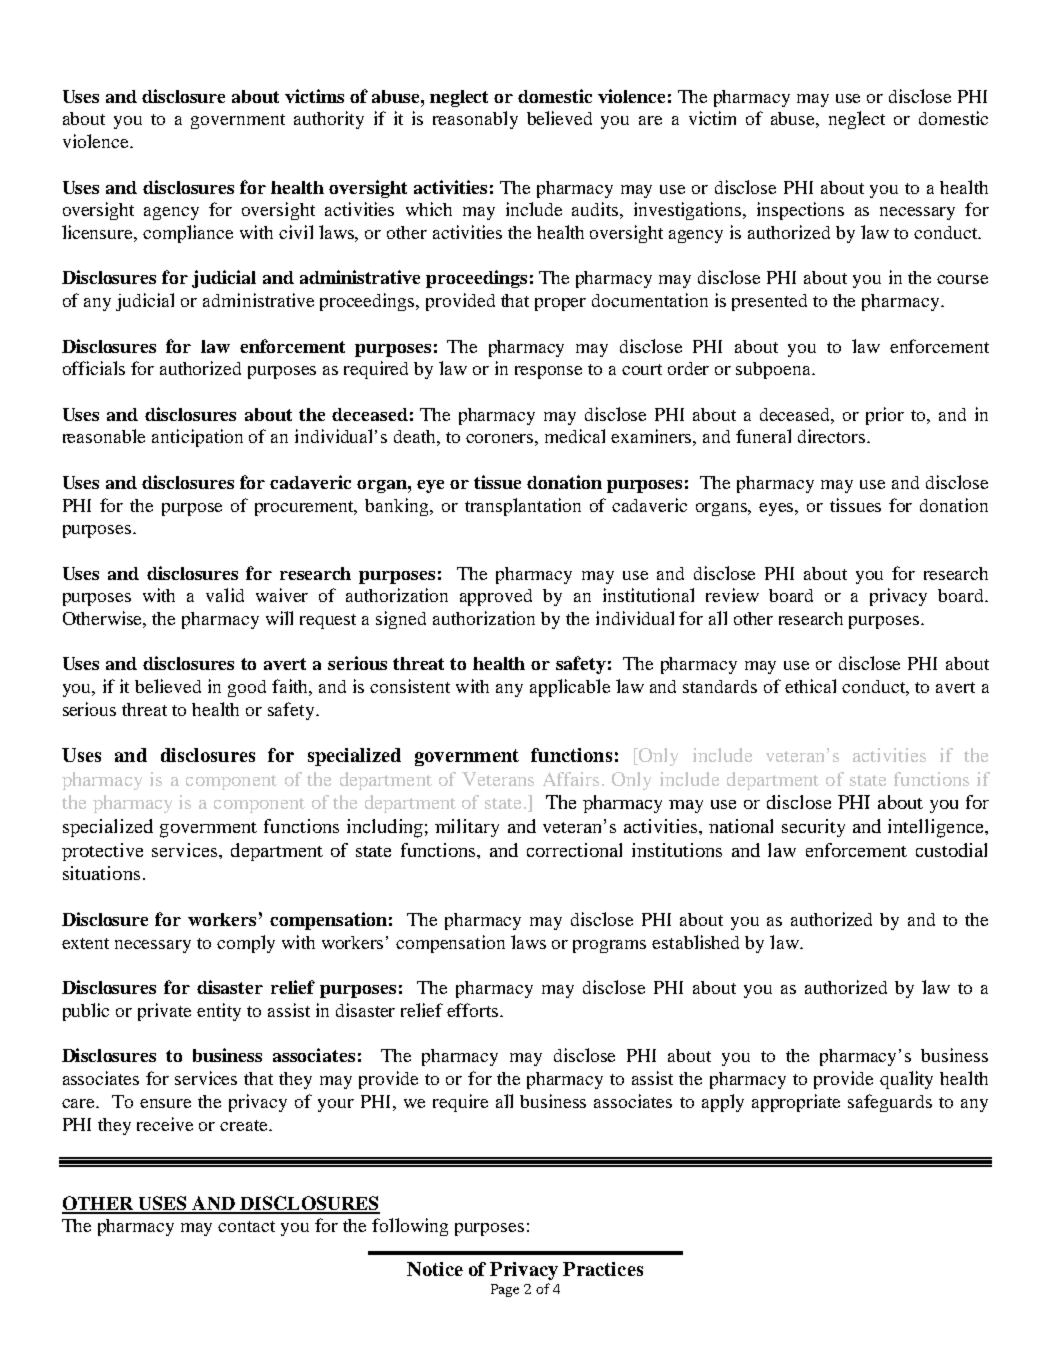  Describe the element at coordinates (523, 507) in the document. I see `transplantation` at that location.
